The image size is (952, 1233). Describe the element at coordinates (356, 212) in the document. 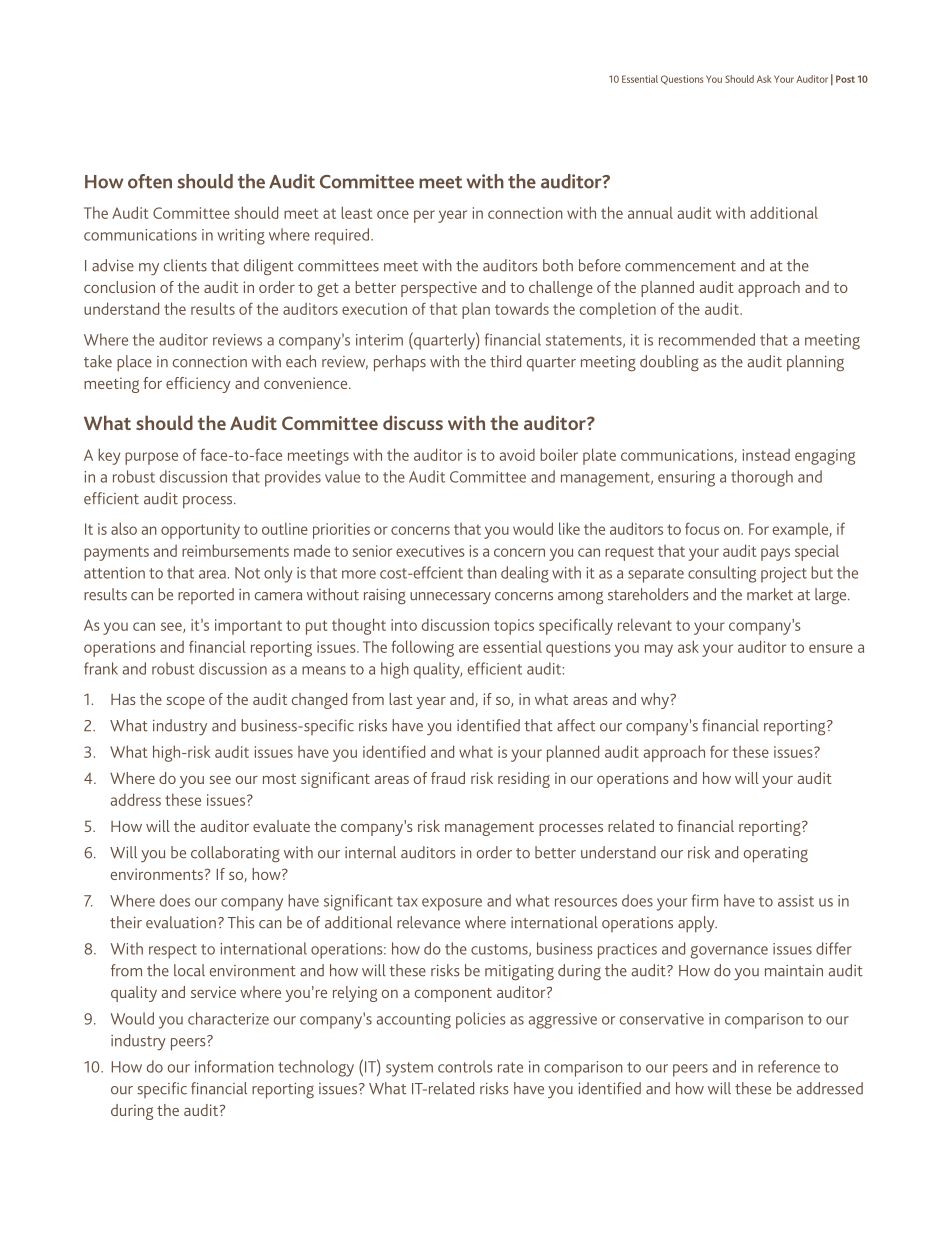

I see `least` at that location.
